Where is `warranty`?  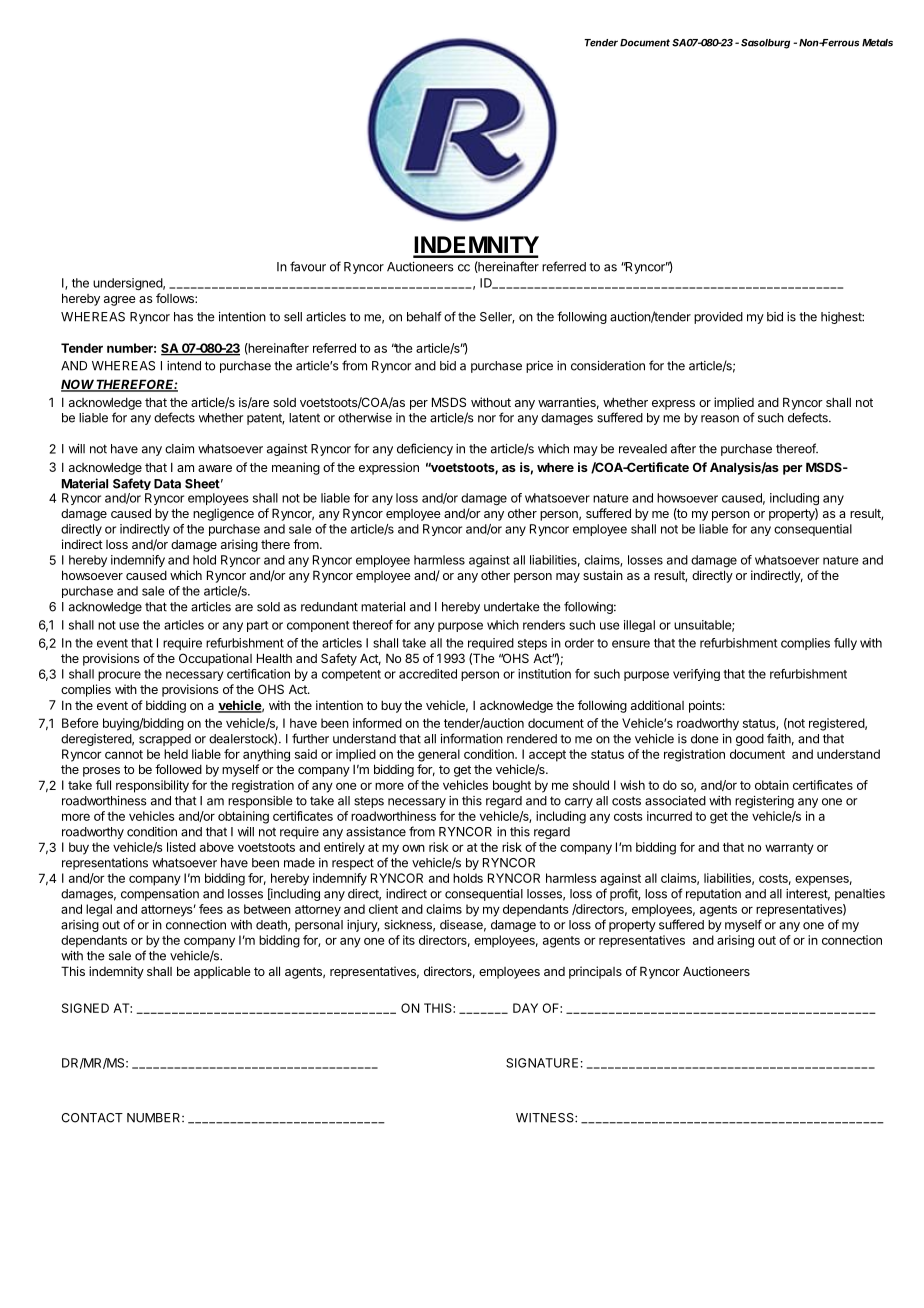 warranty is located at coordinates (789, 849).
